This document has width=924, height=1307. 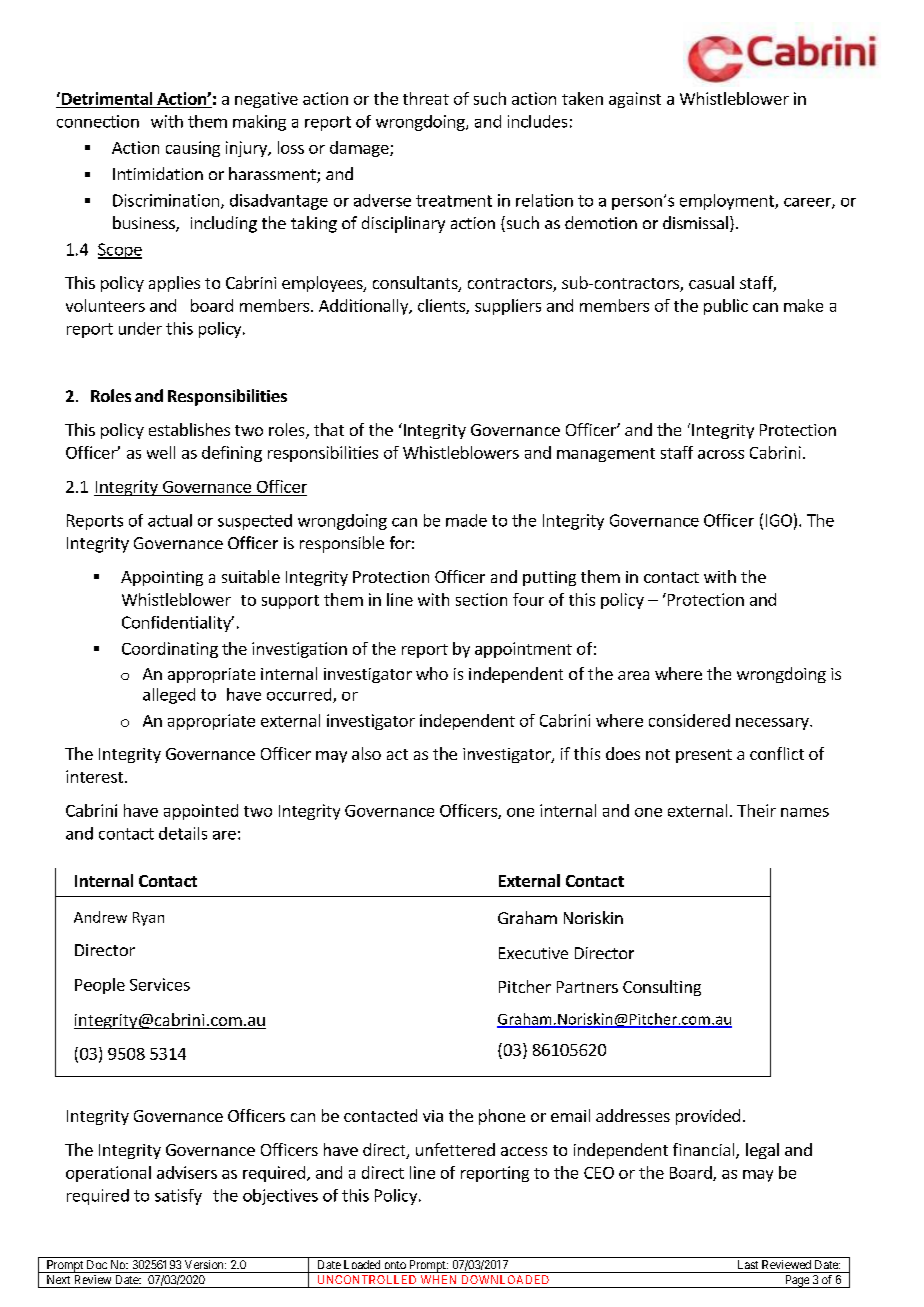 What do you see at coordinates (189, 429) in the document?
I see `establishes` at bounding box center [189, 429].
